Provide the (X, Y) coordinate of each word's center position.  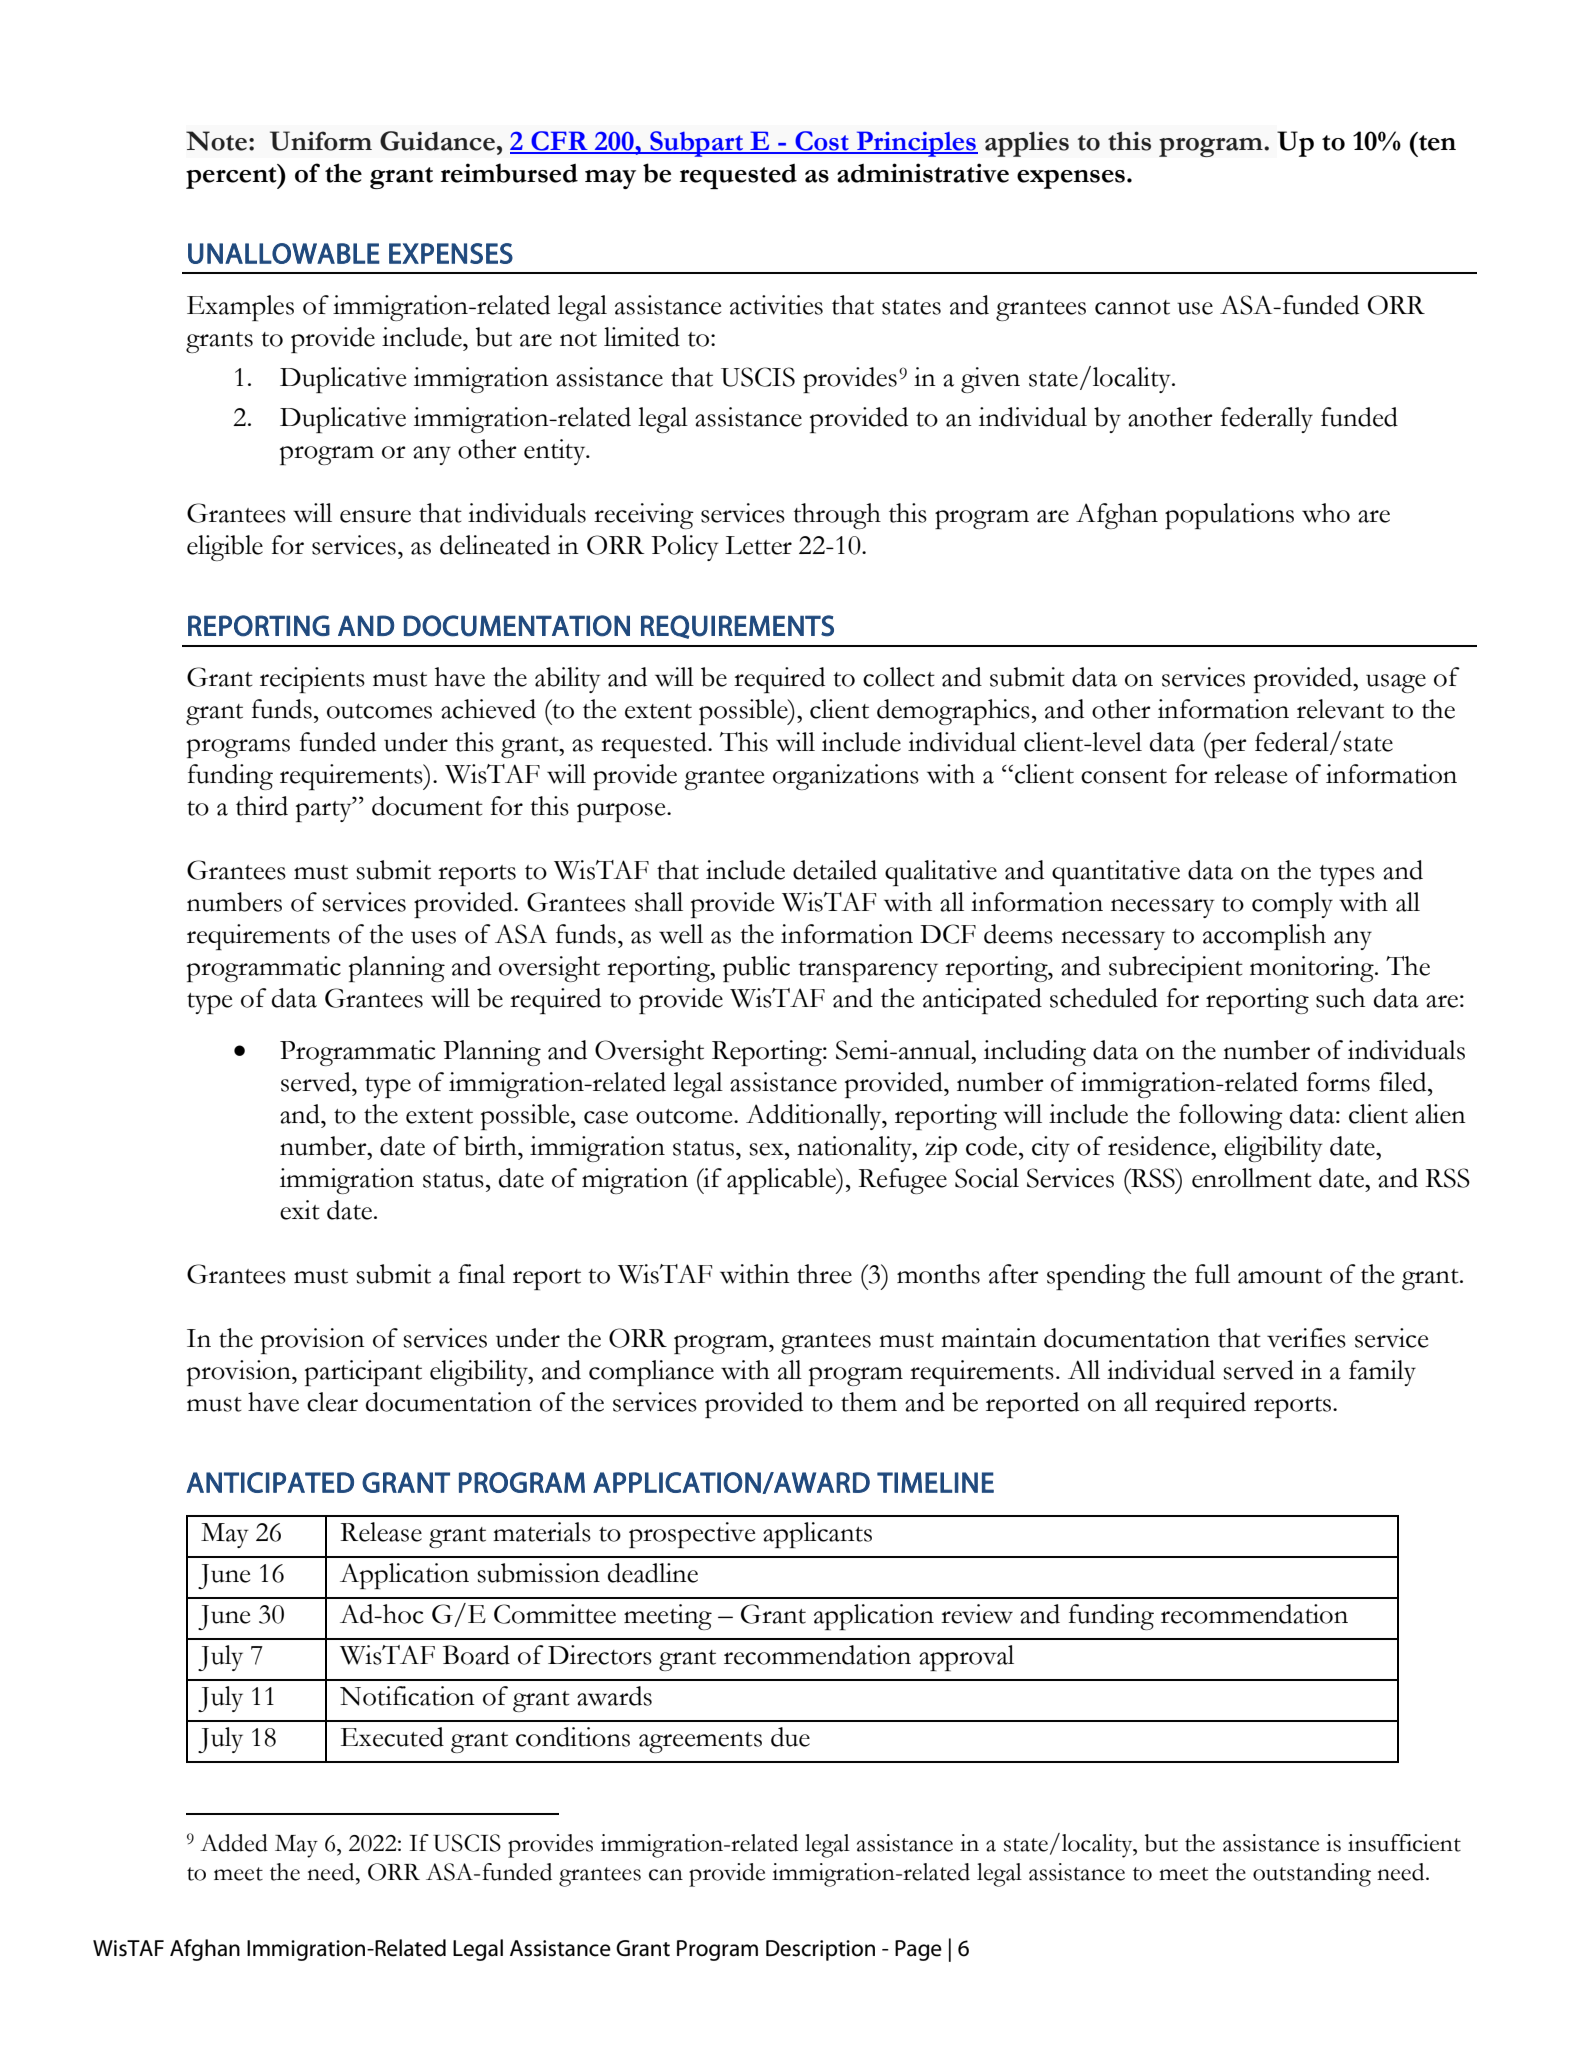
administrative (923, 173)
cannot (1132, 307)
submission (538, 1573)
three (824, 1274)
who (1326, 513)
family (1382, 1373)
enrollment (1252, 1178)
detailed (835, 870)
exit (300, 1210)
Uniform (321, 141)
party (325, 810)
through (837, 516)
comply (1292, 905)
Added (234, 1843)
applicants (817, 1535)
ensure (375, 516)
